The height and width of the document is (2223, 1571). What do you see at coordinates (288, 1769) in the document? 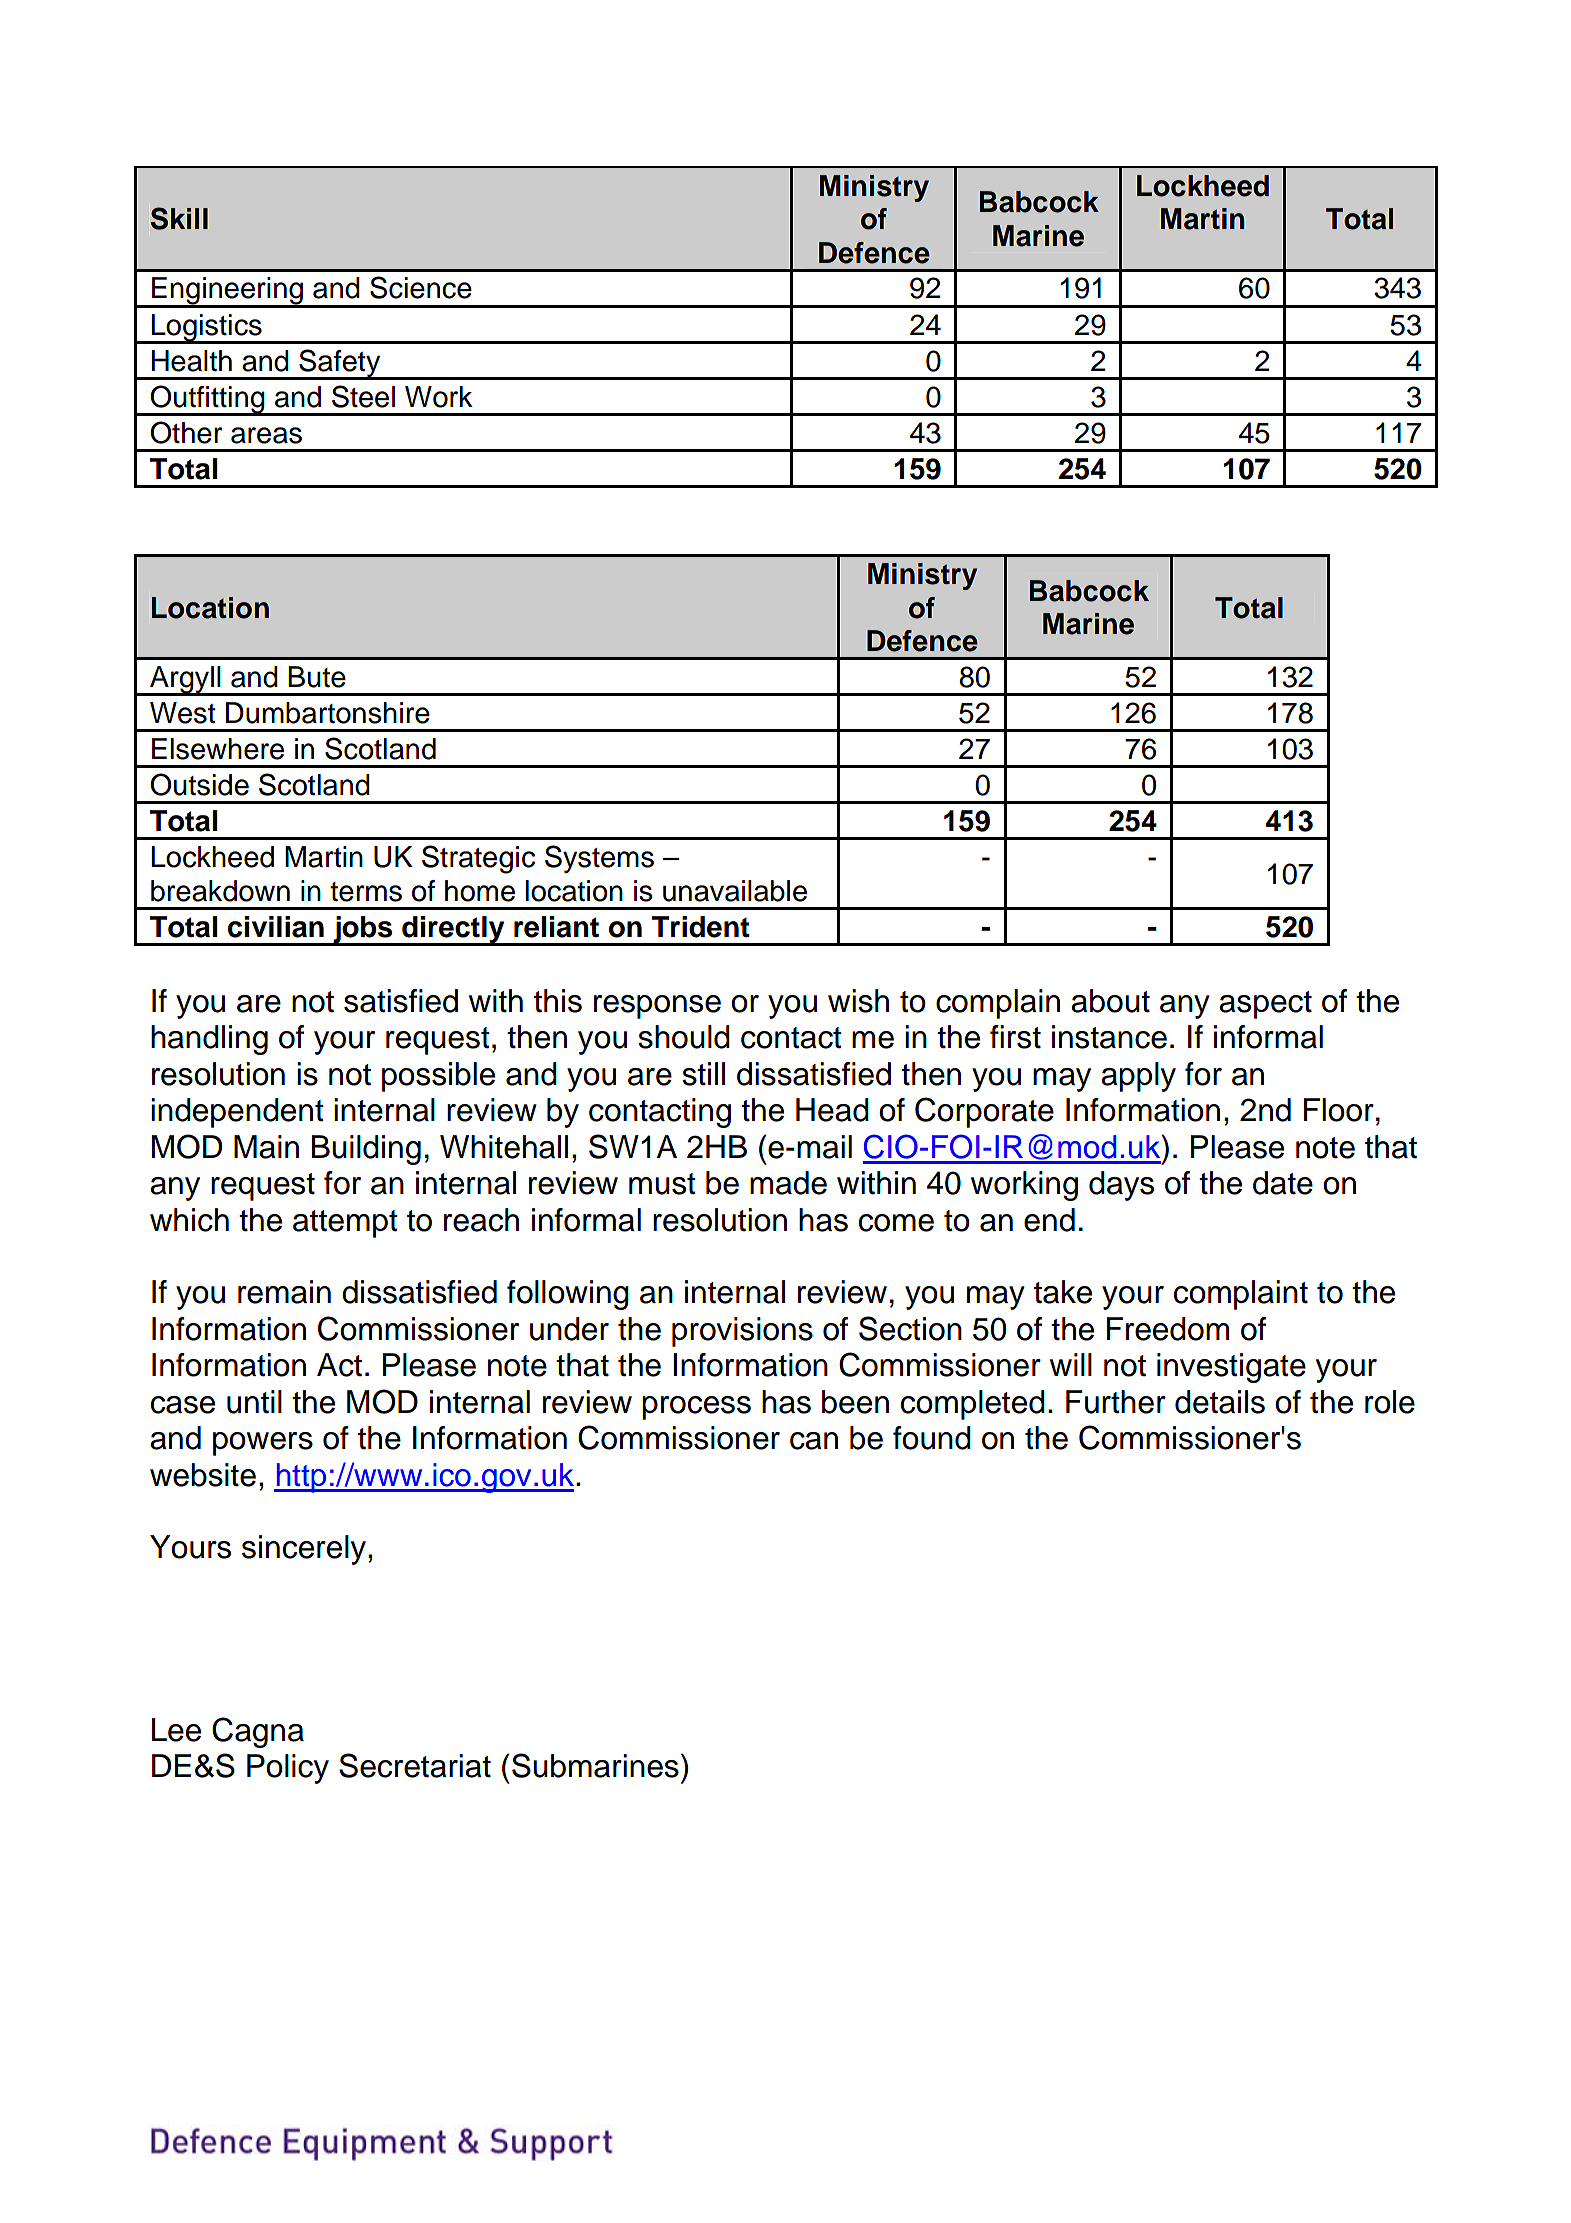
I see `Policy` at bounding box center [288, 1769].
